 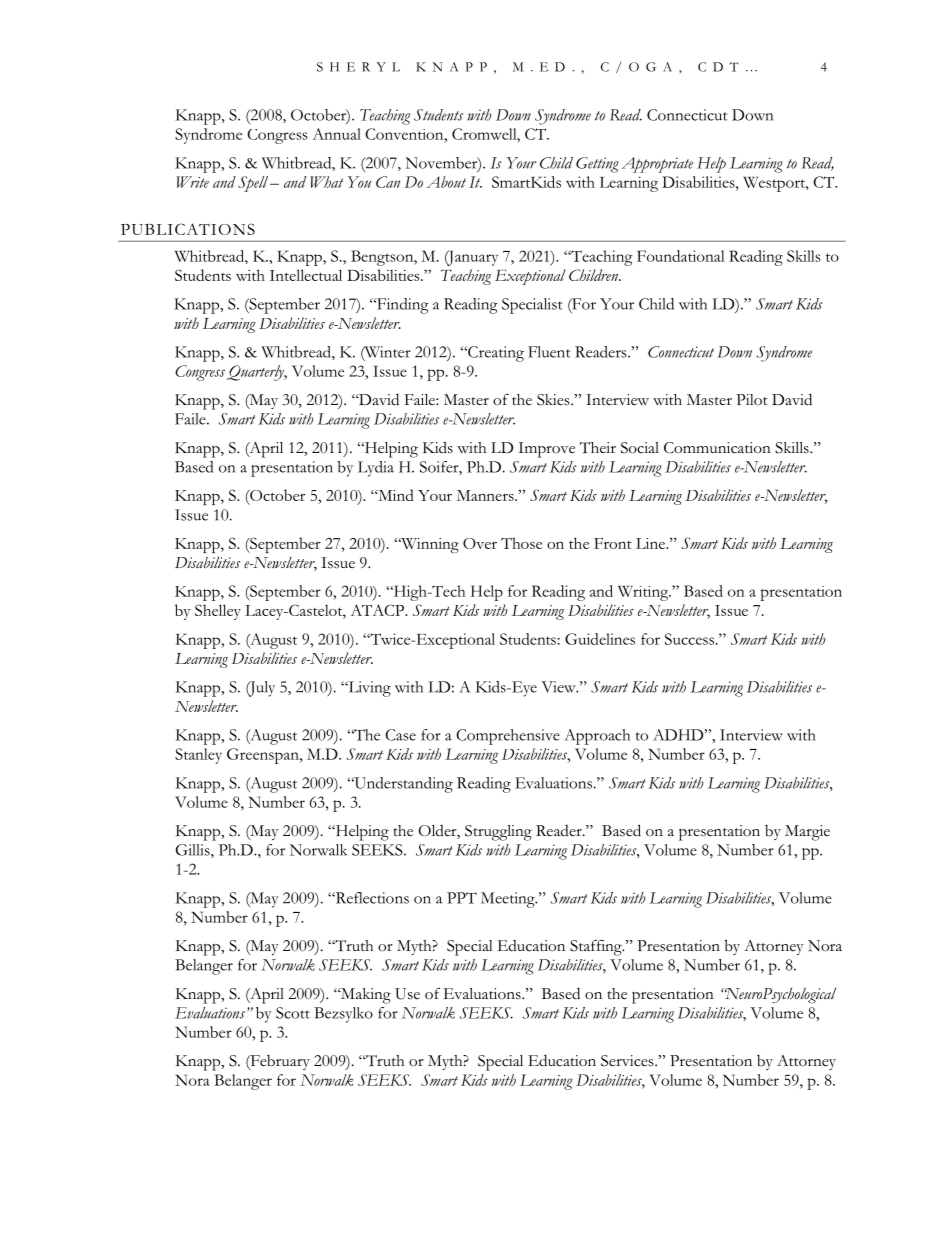 I want to click on Approach, so click(x=597, y=737).
